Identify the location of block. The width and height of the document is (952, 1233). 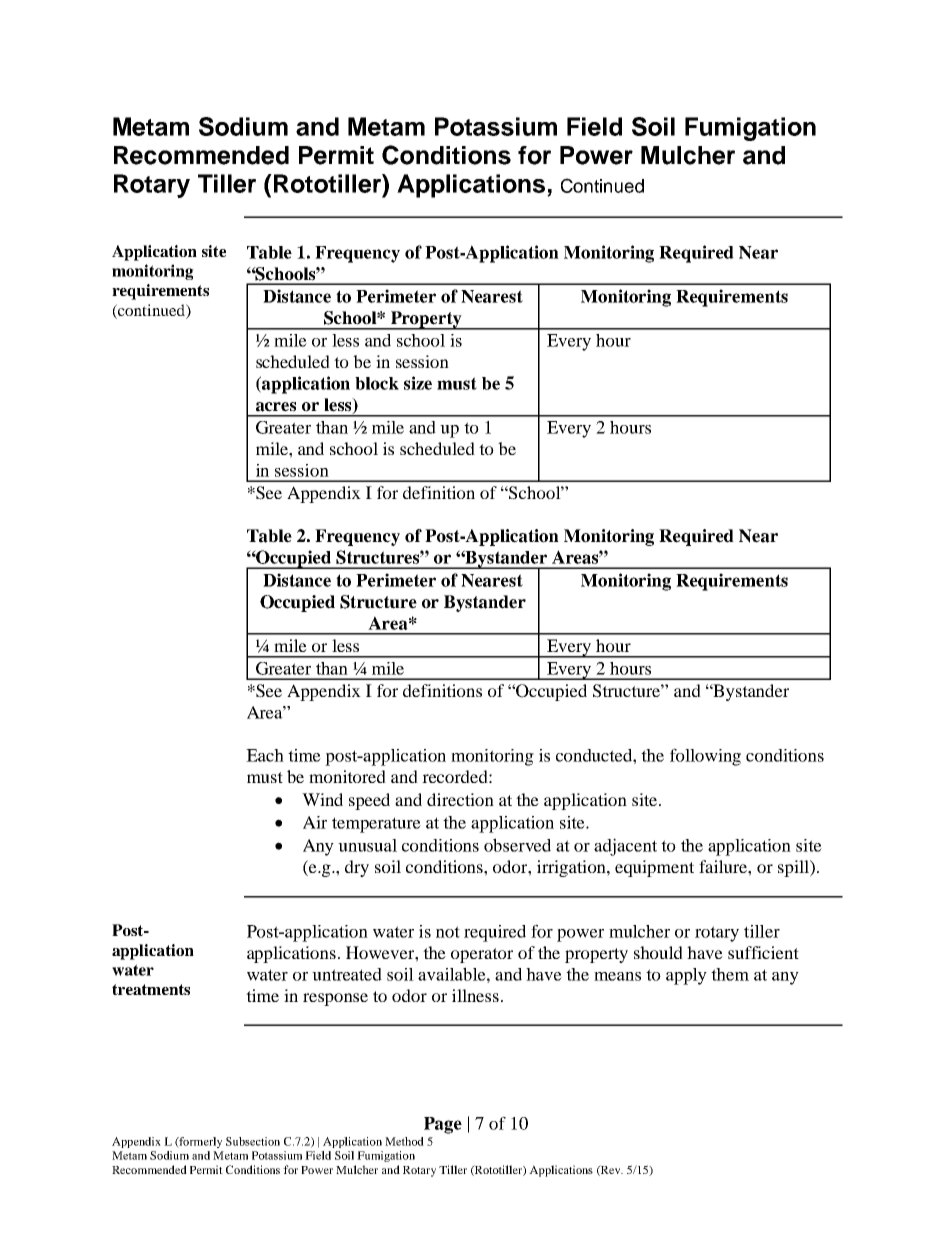
(377, 383).
